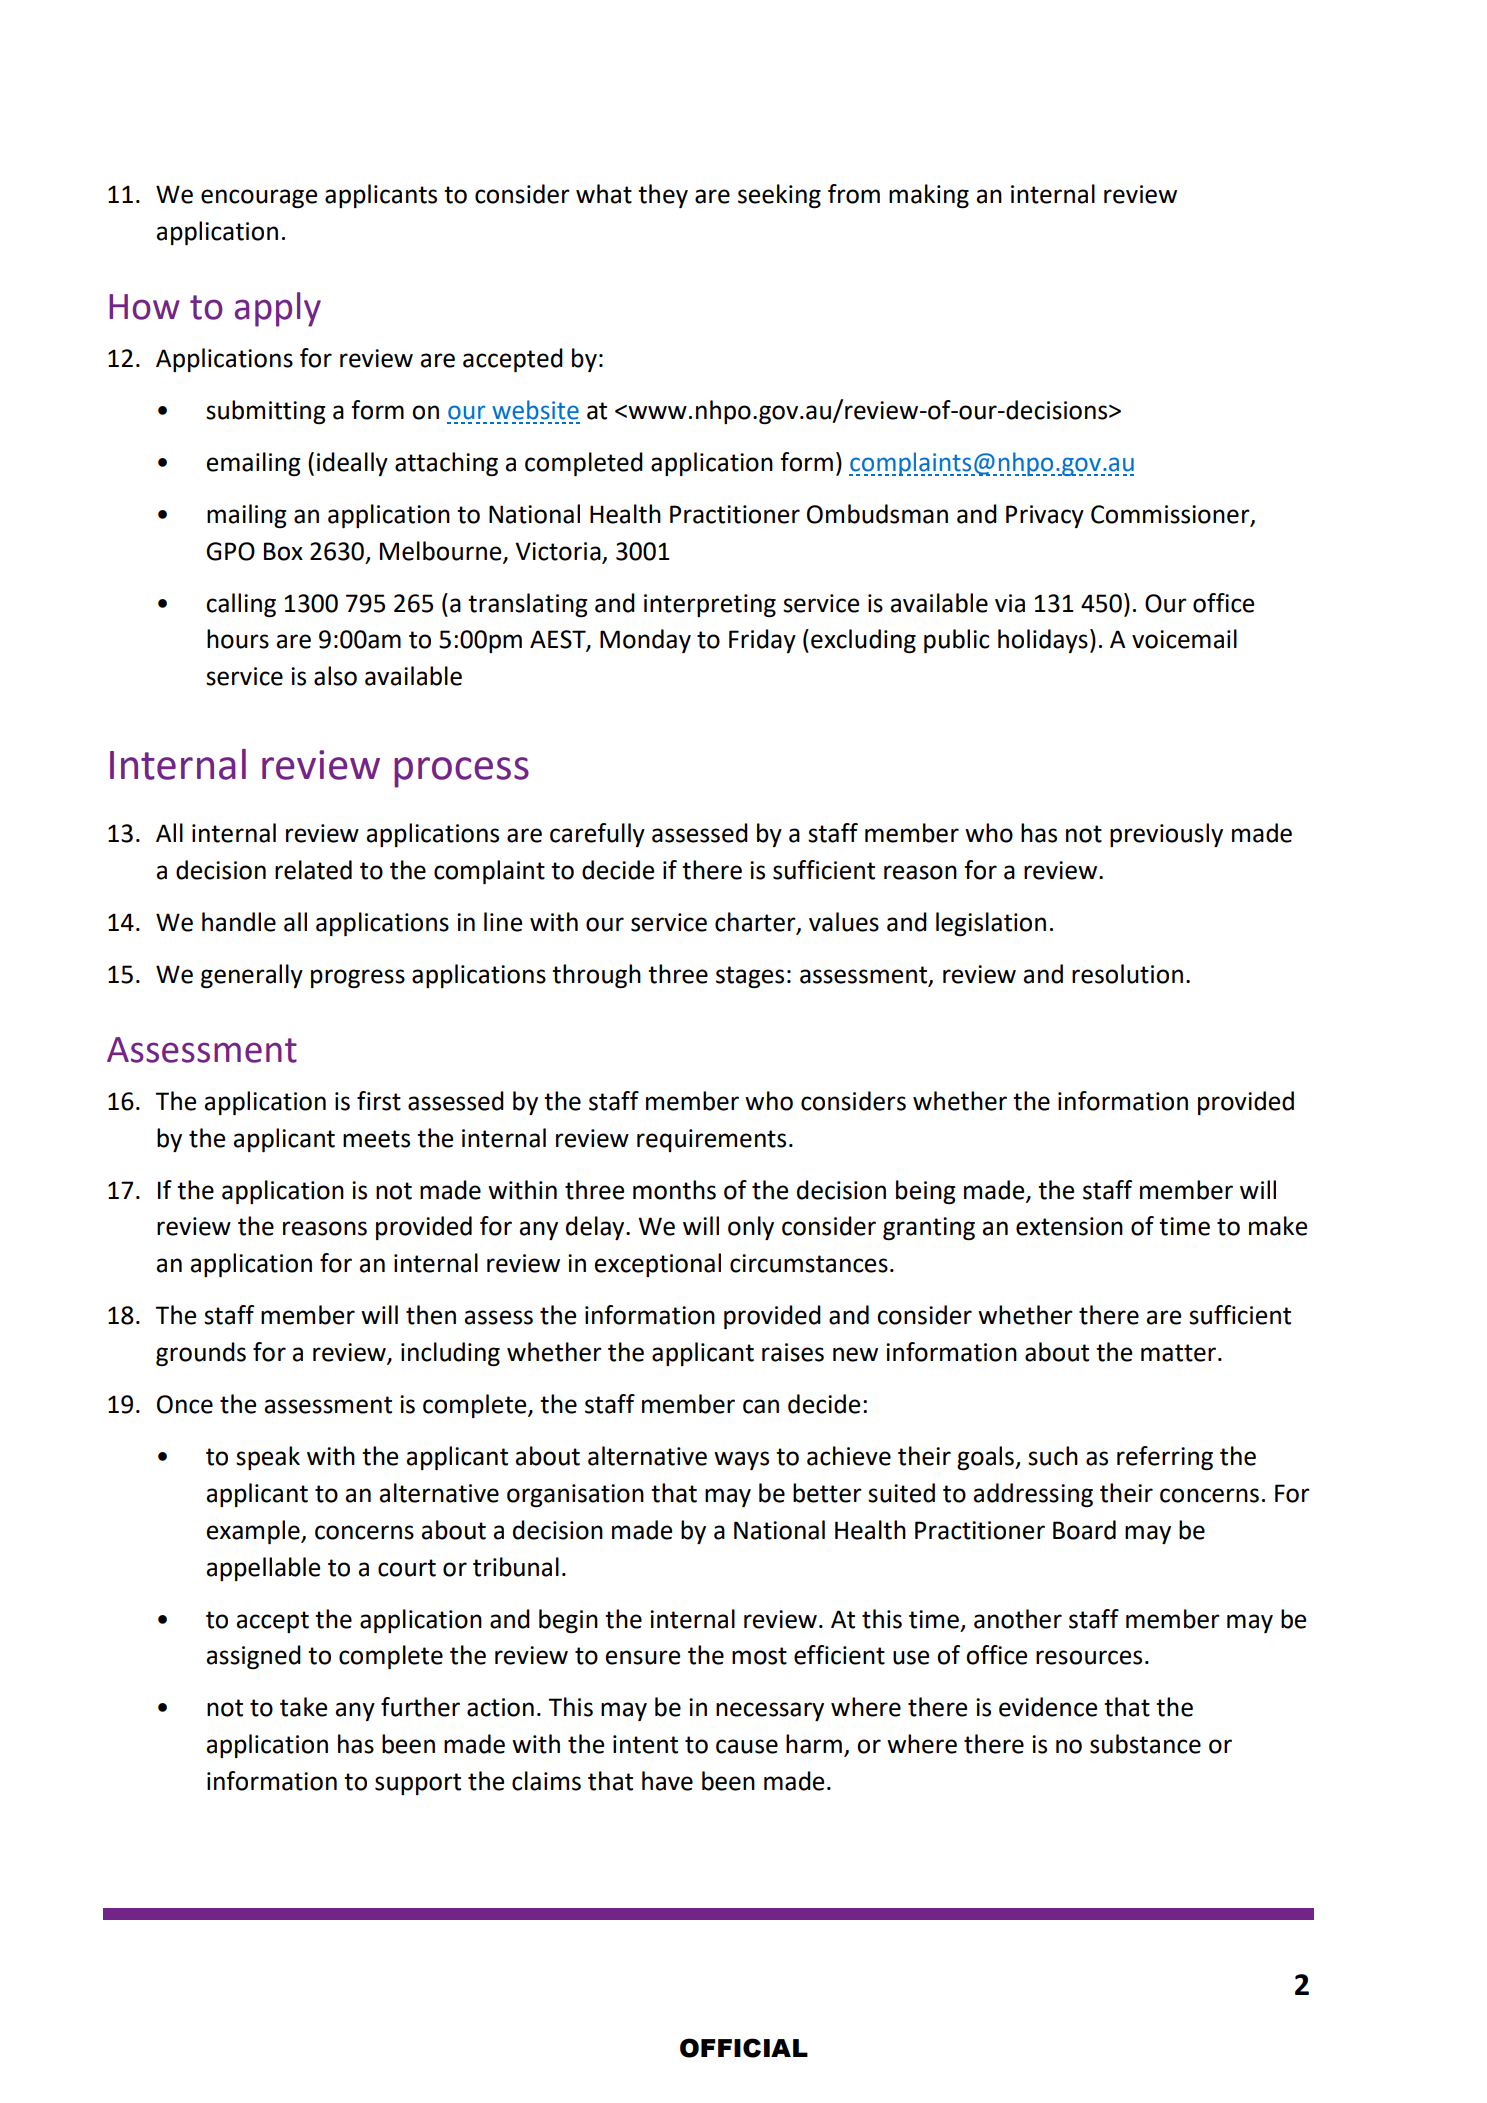 This screenshot has height=2103, width=1487. I want to click on meets, so click(376, 1139).
